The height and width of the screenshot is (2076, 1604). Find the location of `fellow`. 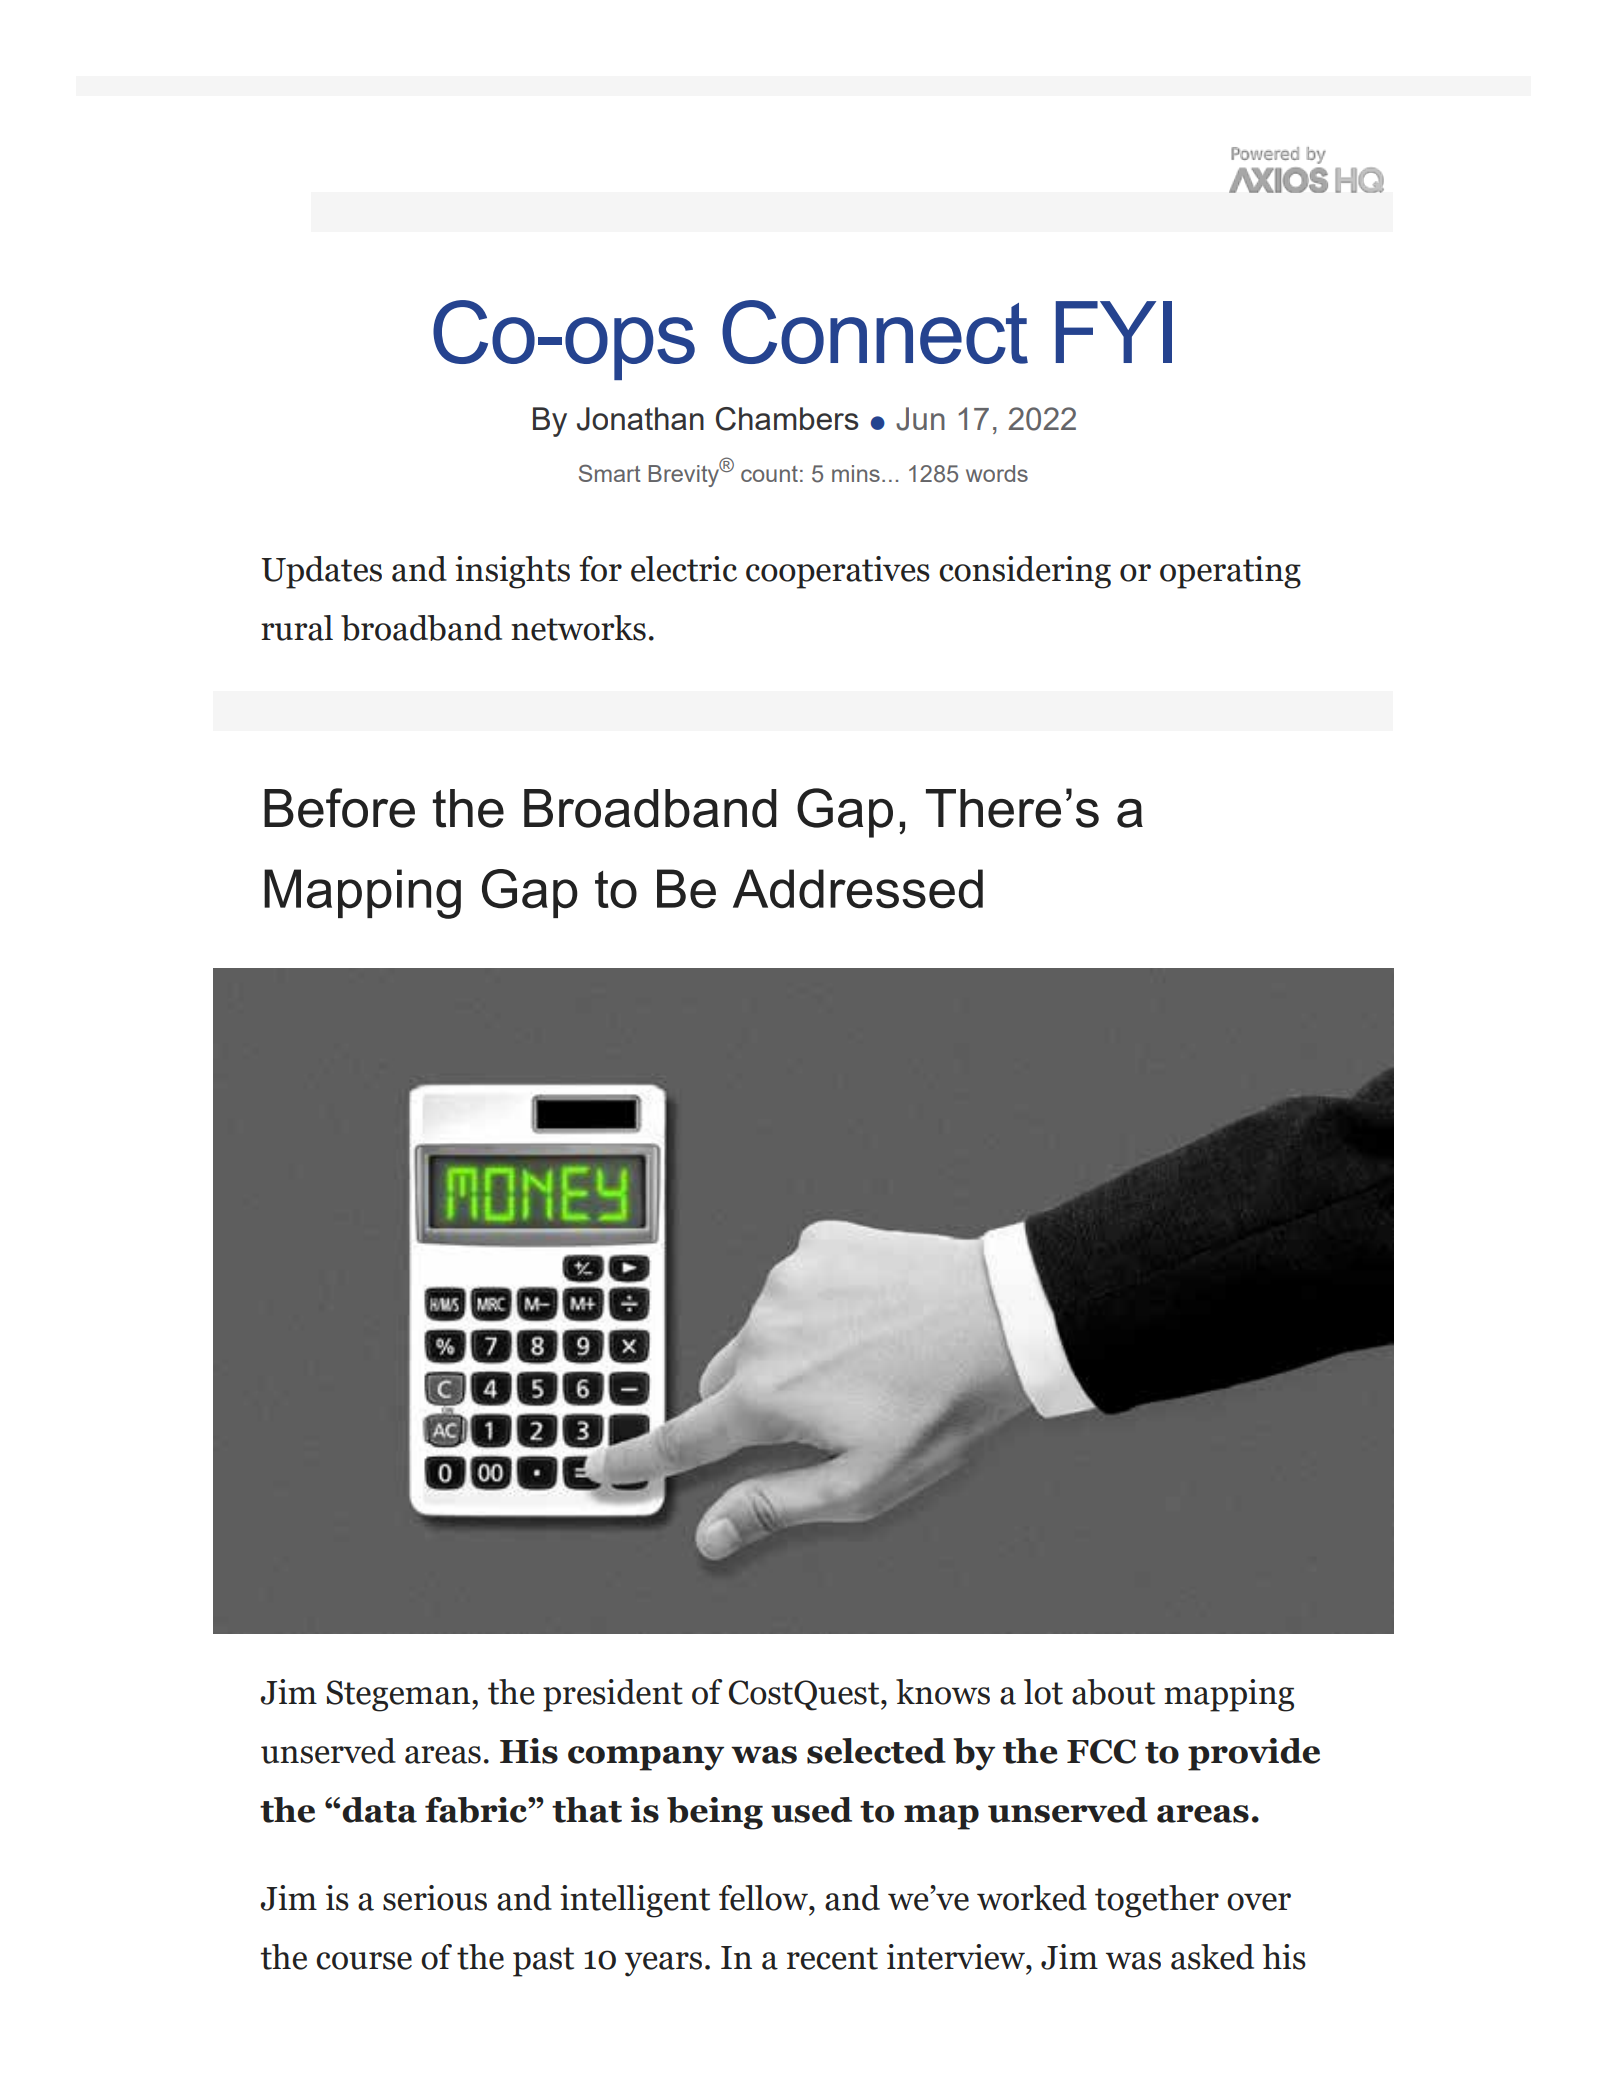

fellow is located at coordinates (764, 1898).
